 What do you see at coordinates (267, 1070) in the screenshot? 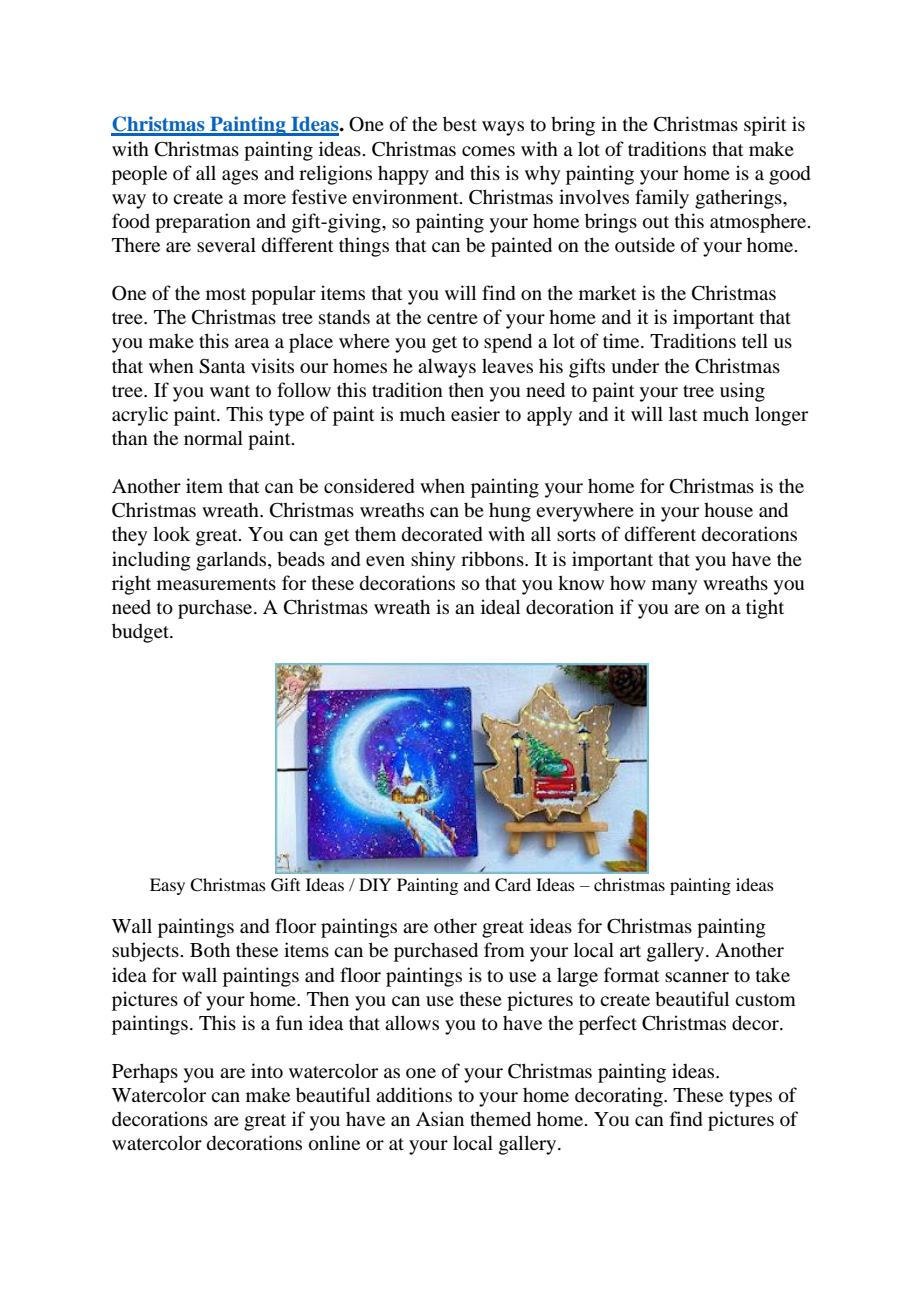
I see `into` at bounding box center [267, 1070].
